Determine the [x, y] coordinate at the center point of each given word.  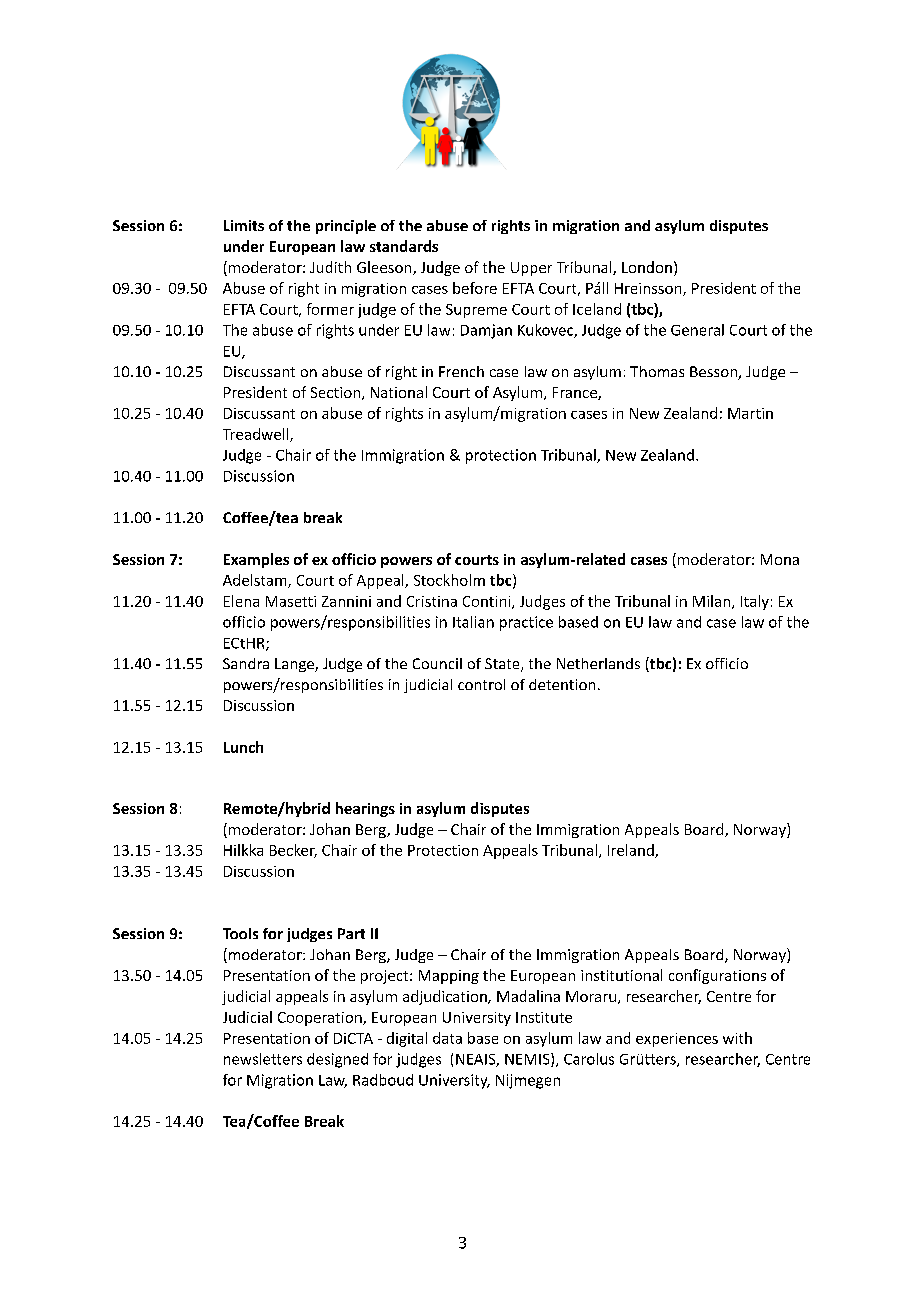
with [737, 1038]
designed [337, 1060]
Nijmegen [528, 1081]
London [647, 267]
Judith [330, 267]
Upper [531, 269]
